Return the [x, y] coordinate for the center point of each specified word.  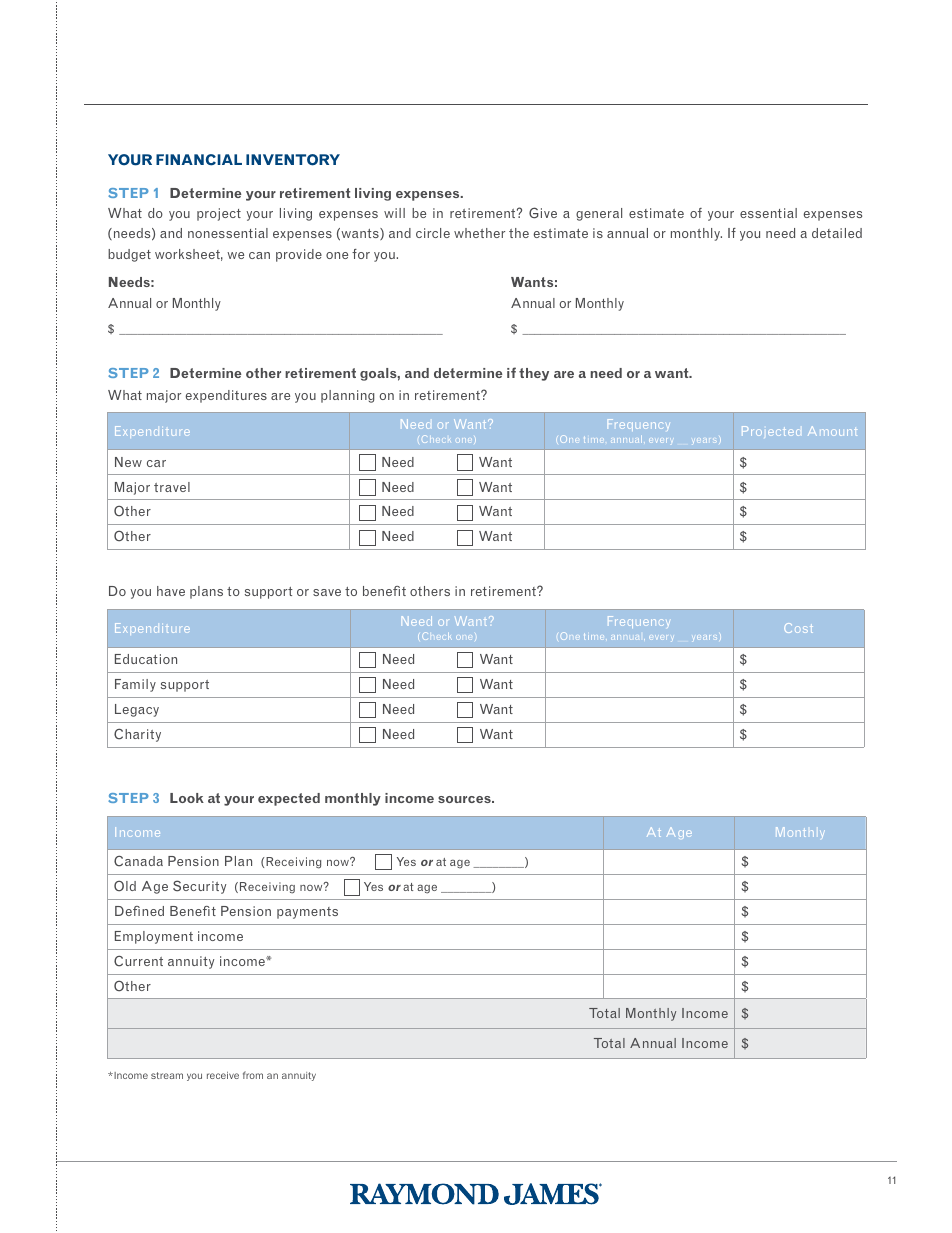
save [327, 592]
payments [307, 913]
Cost [798, 628]
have [171, 591]
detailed [837, 233]
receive [223, 1075]
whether [479, 233]
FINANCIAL [199, 160]
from [253, 1075]
